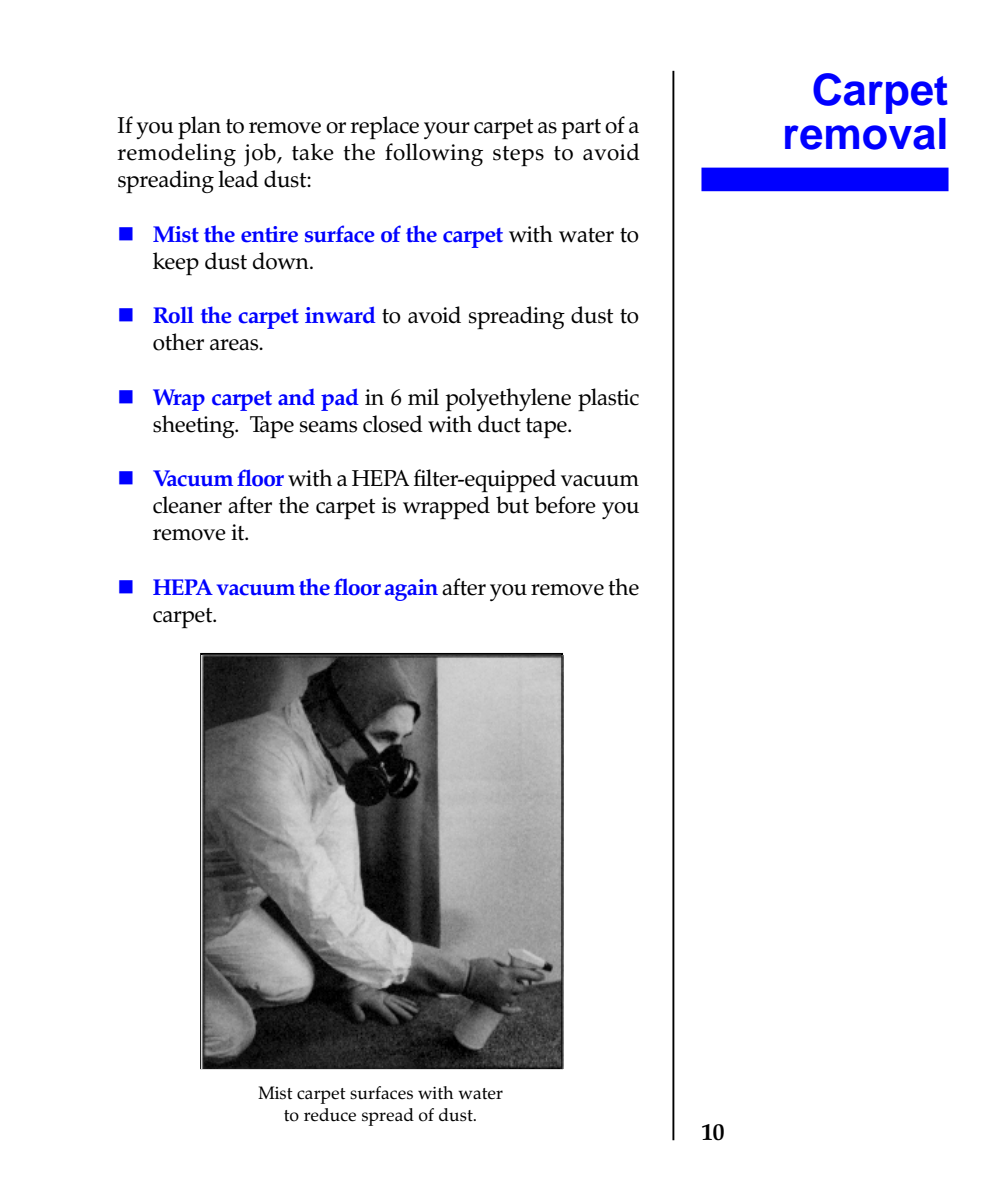  Describe the element at coordinates (261, 154) in the page. I see `job` at that location.
